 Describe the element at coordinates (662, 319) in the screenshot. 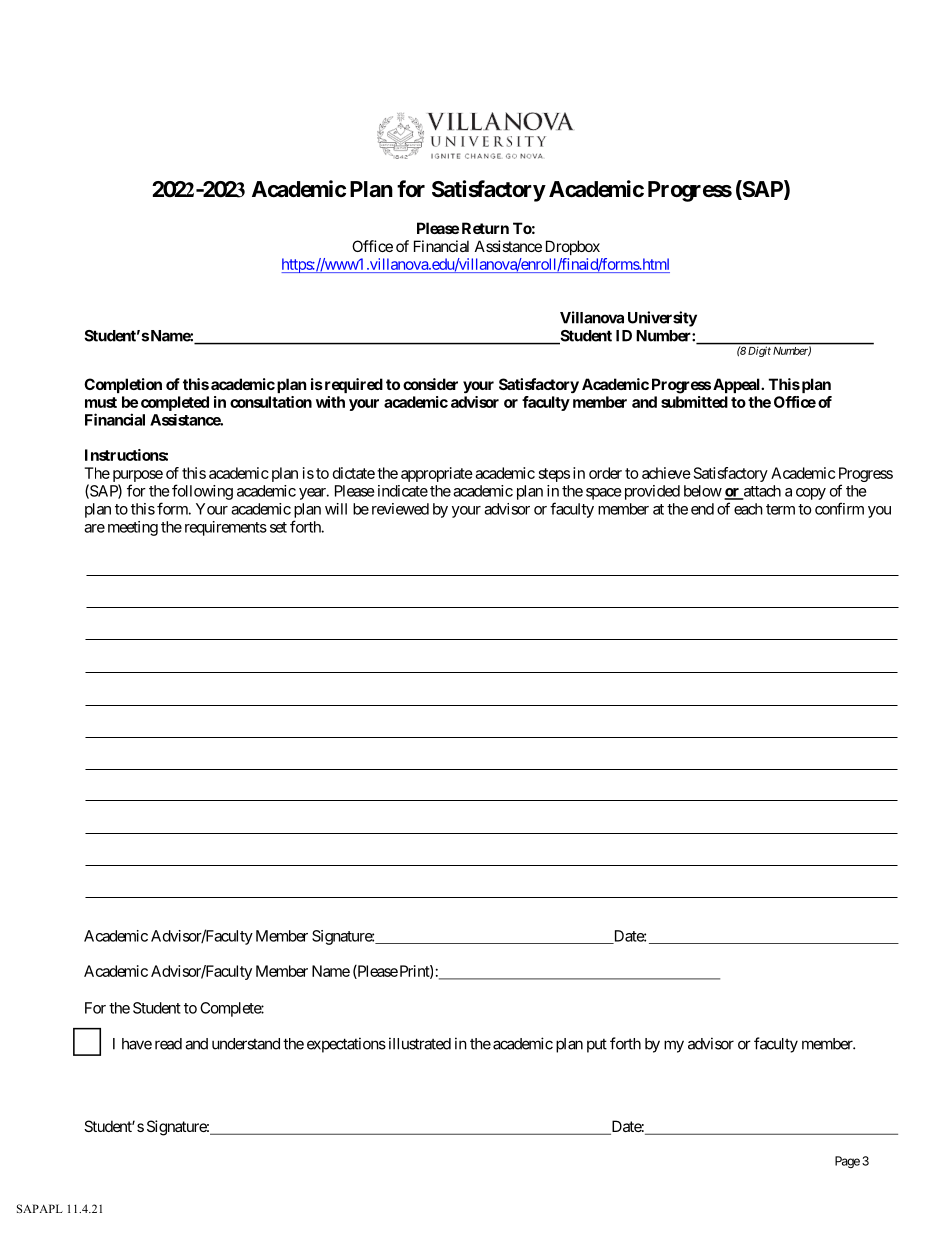

I see `University` at that location.
